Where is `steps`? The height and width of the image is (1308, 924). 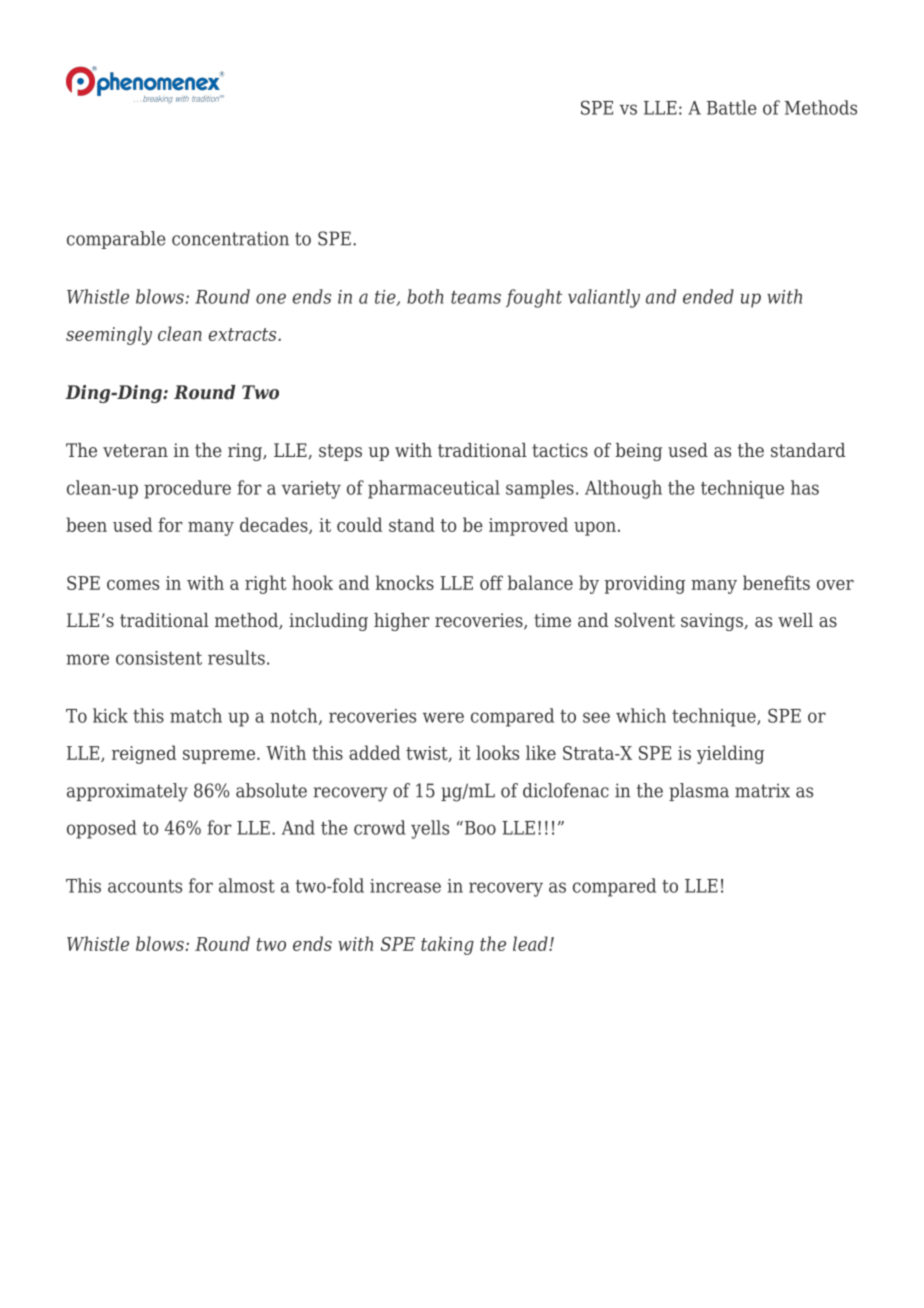
steps is located at coordinates (340, 452).
